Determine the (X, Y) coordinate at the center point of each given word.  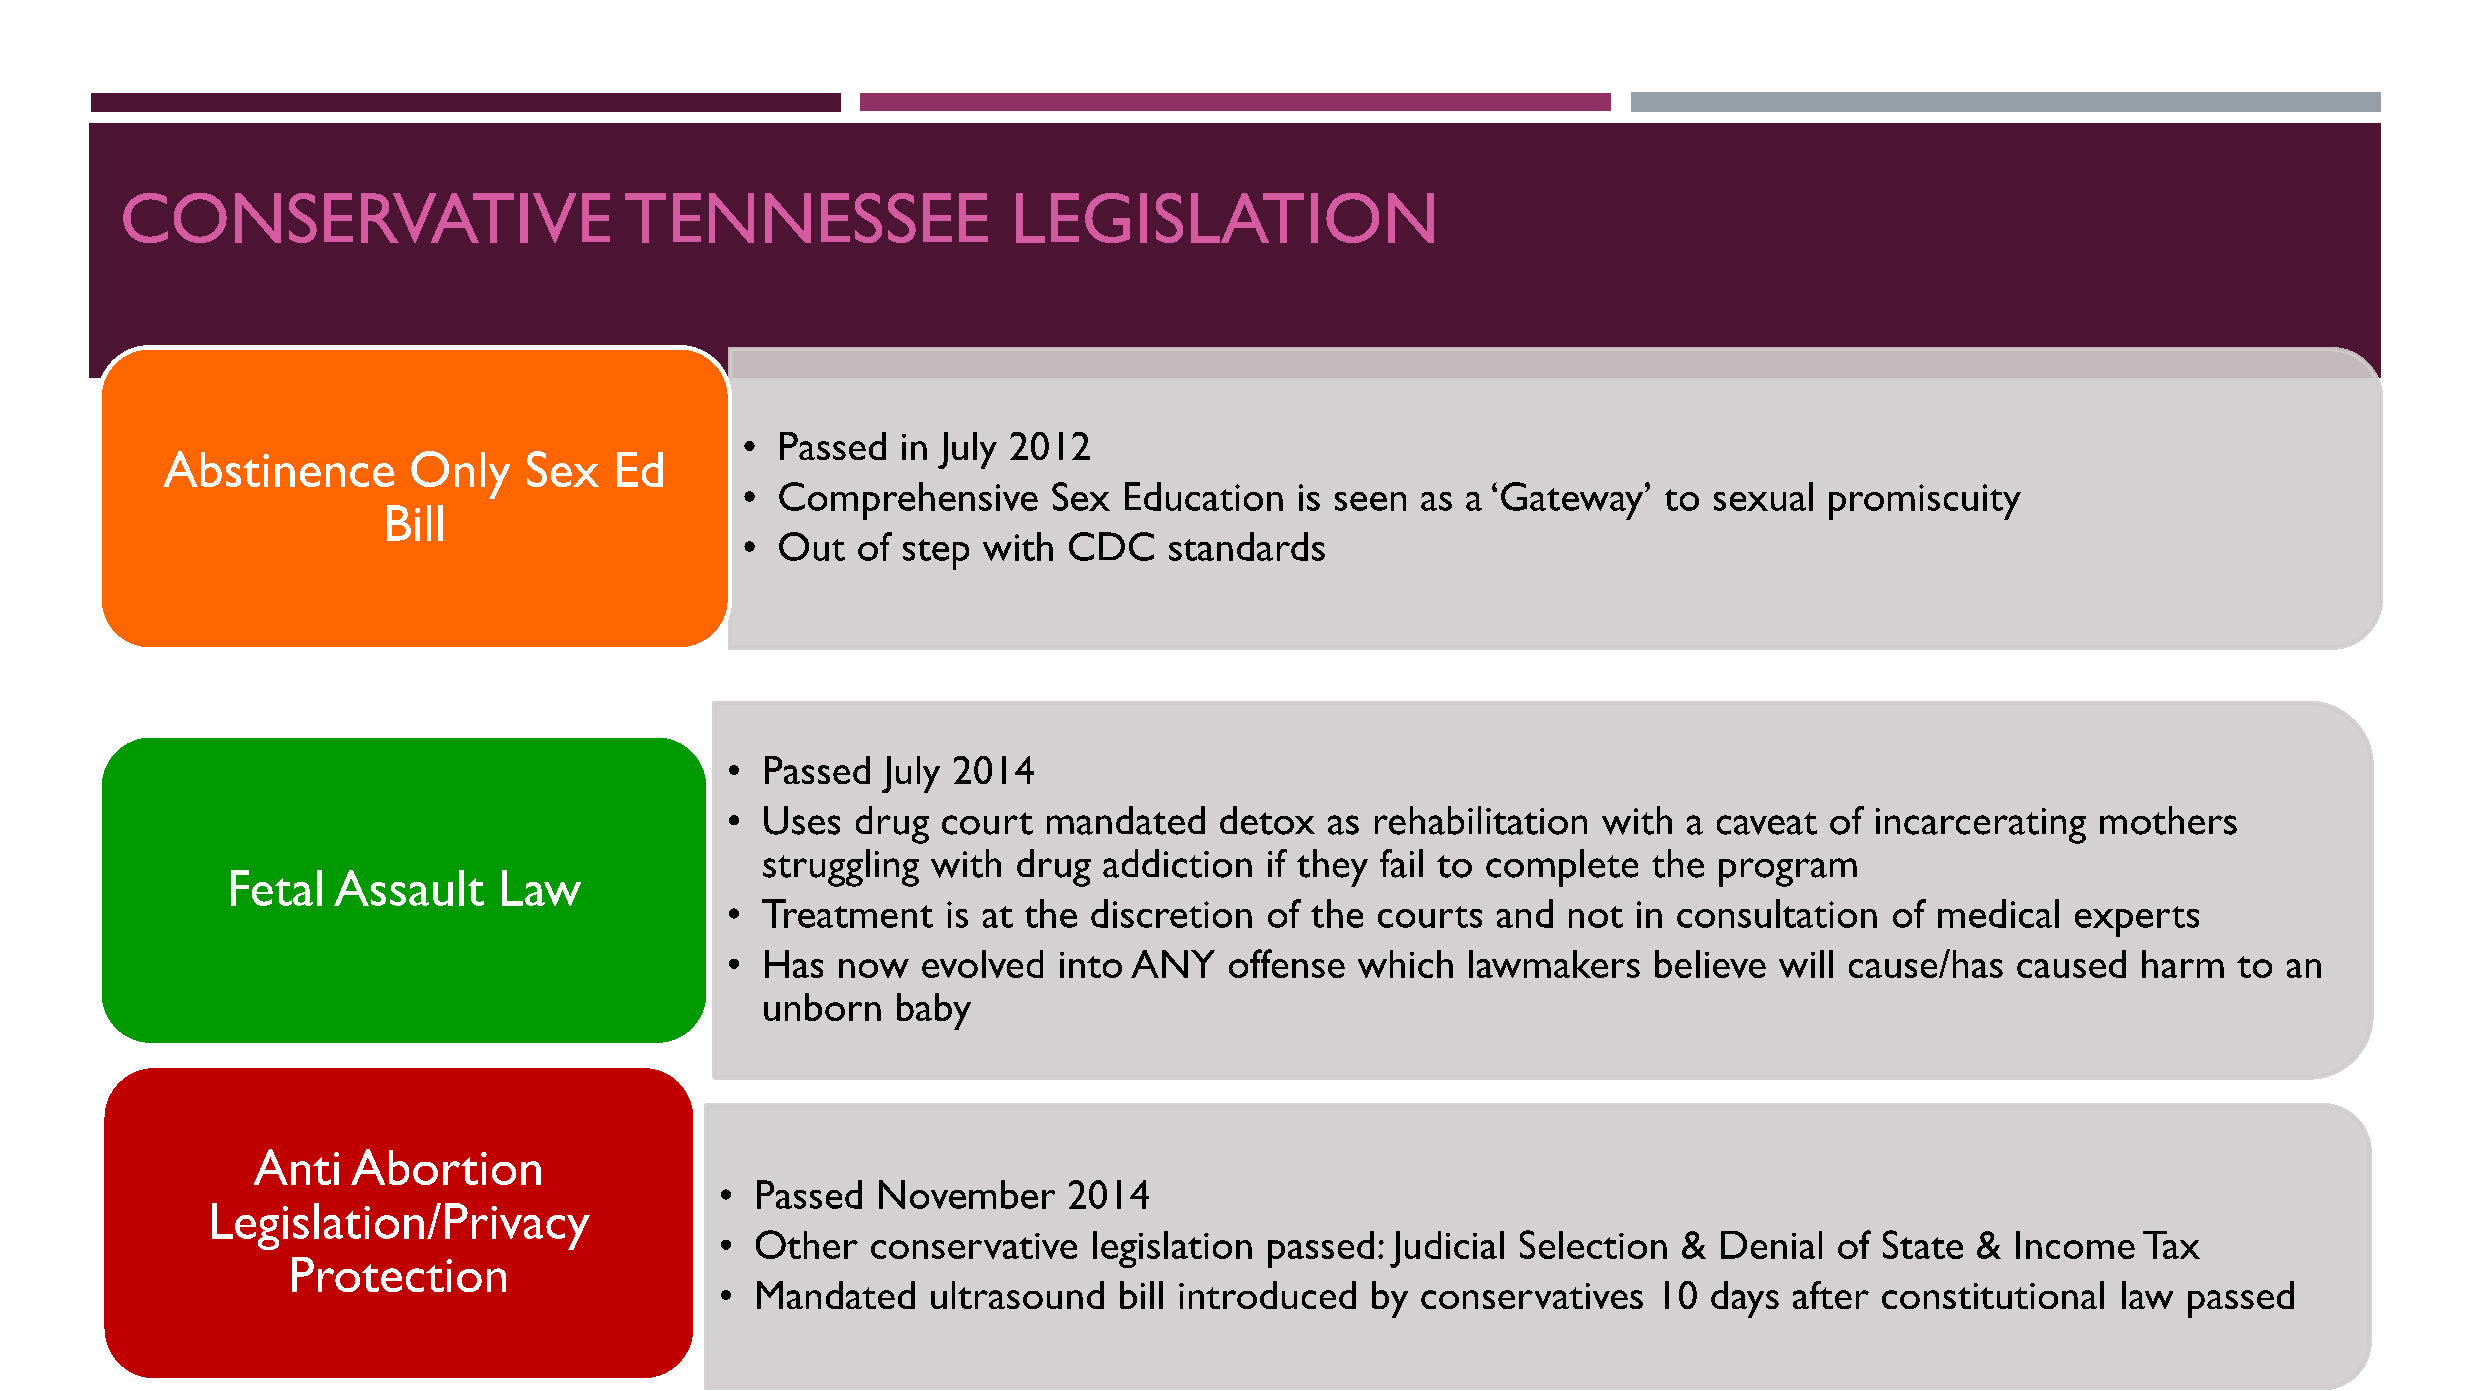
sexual (1763, 496)
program (1788, 872)
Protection (399, 1274)
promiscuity (1925, 502)
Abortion (446, 1167)
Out (812, 546)
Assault (409, 888)
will (1806, 964)
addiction (1177, 863)
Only (460, 475)
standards (1247, 546)
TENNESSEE (806, 218)
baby (934, 1011)
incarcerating (1981, 826)
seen (1370, 501)
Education (1204, 496)
